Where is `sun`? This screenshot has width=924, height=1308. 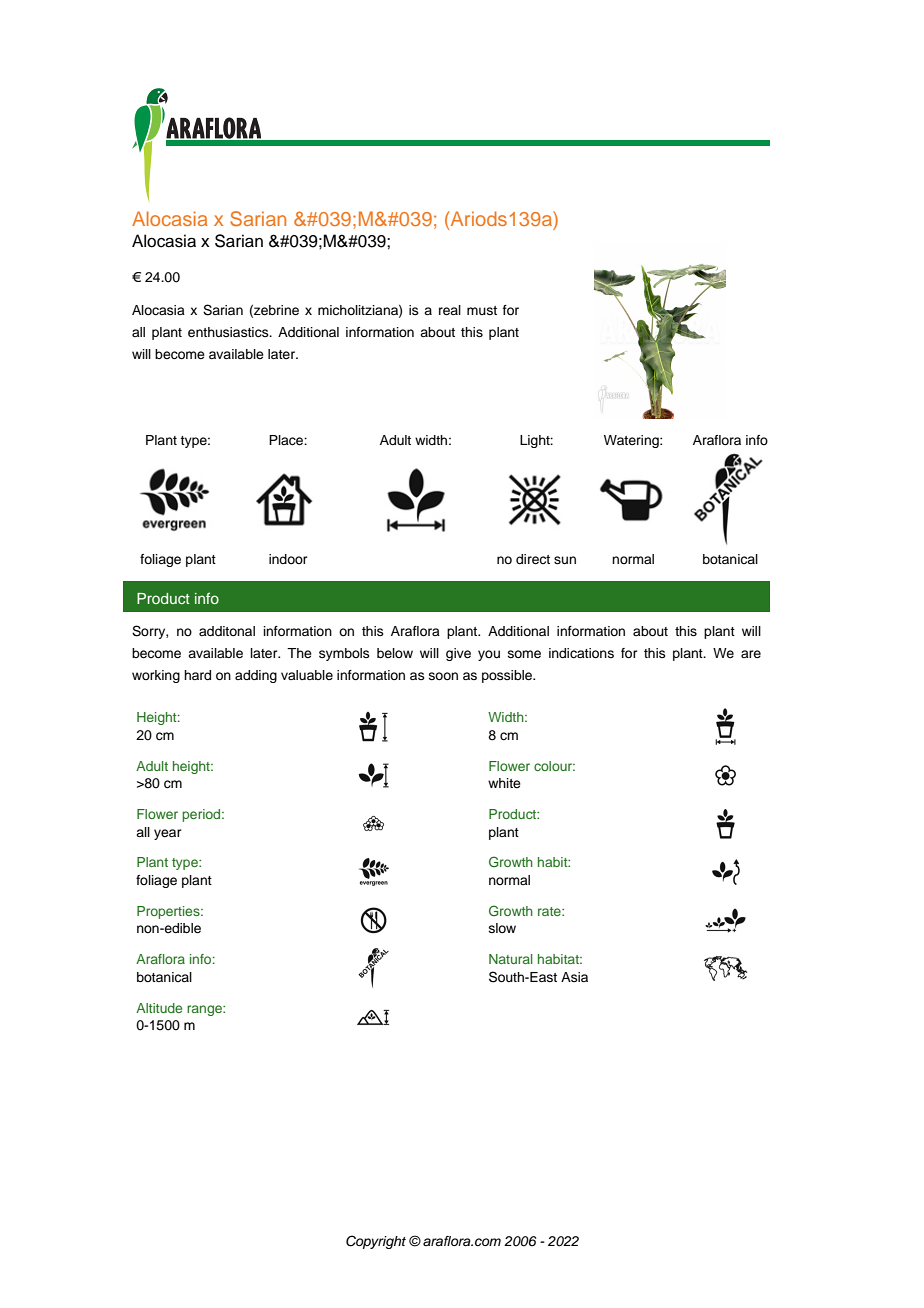
sun is located at coordinates (565, 560).
